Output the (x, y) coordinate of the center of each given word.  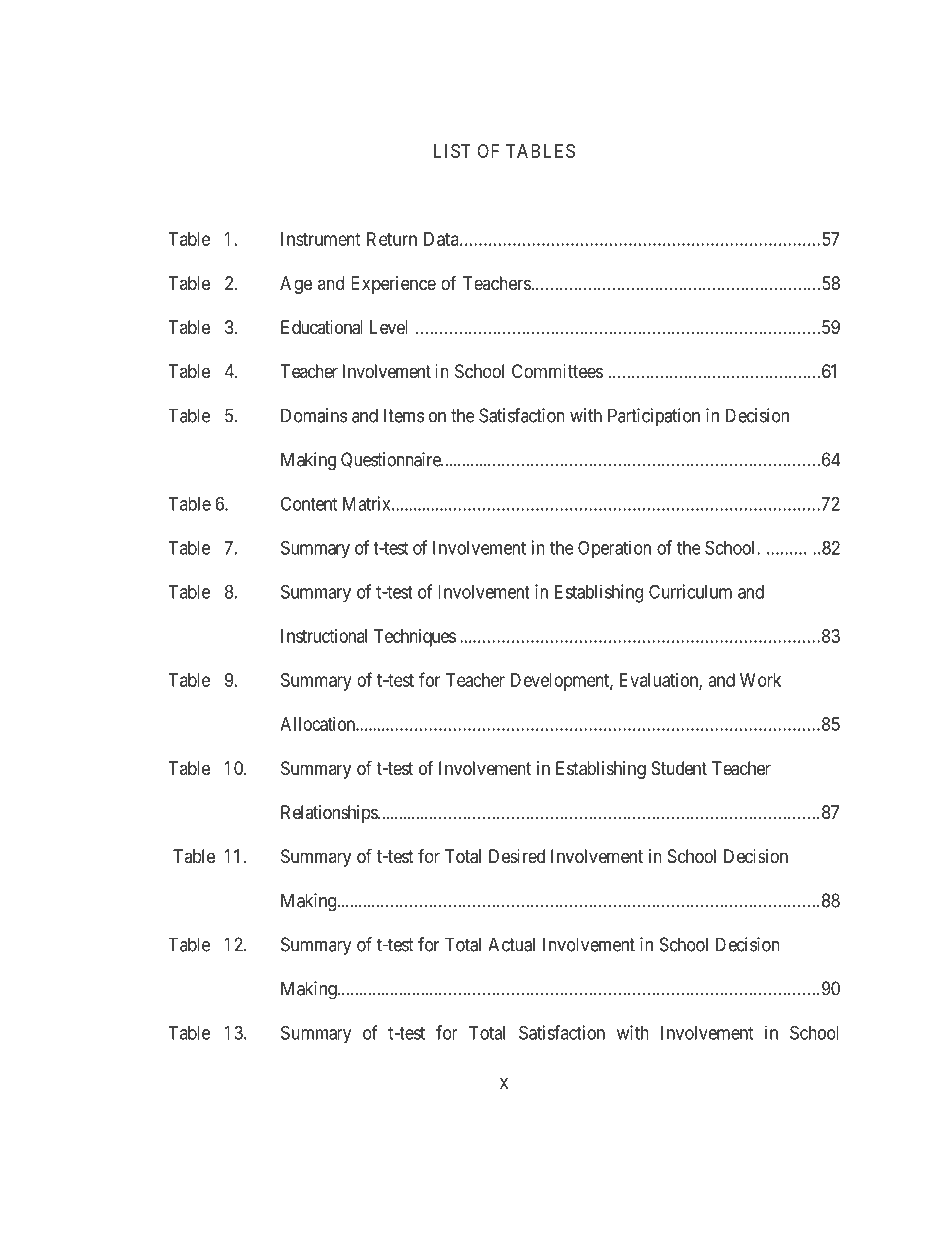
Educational (322, 327)
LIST (452, 151)
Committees (557, 371)
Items (404, 415)
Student (679, 768)
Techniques (415, 638)
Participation (654, 417)
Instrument (321, 239)
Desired (517, 856)
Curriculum (690, 591)
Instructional (324, 636)
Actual (511, 944)
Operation (614, 549)
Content (309, 503)
